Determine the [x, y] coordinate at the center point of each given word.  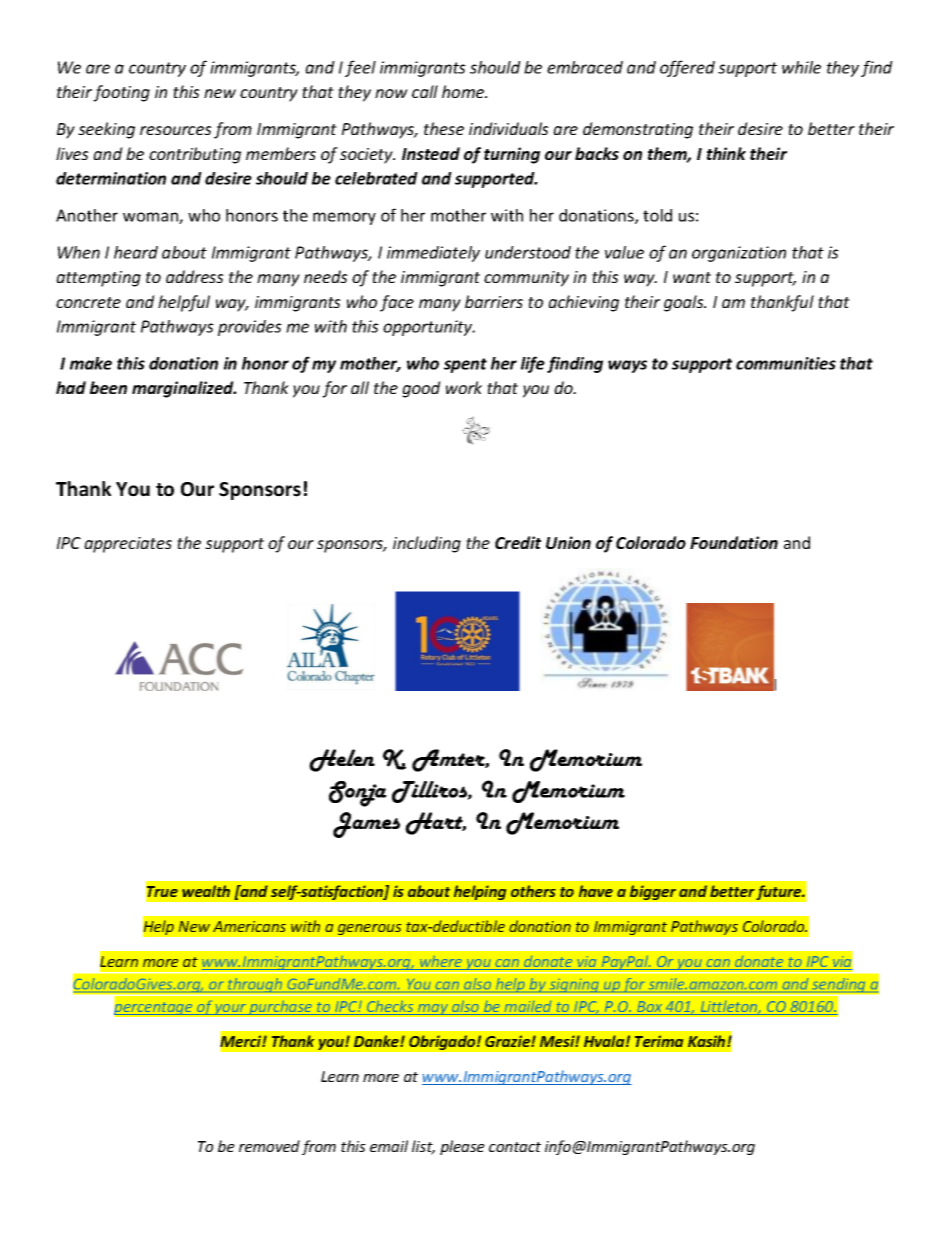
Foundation [734, 542]
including [427, 544]
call [425, 91]
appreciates [128, 545]
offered [687, 68]
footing [121, 93]
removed [269, 1146]
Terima [659, 1041]
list [423, 1147]
